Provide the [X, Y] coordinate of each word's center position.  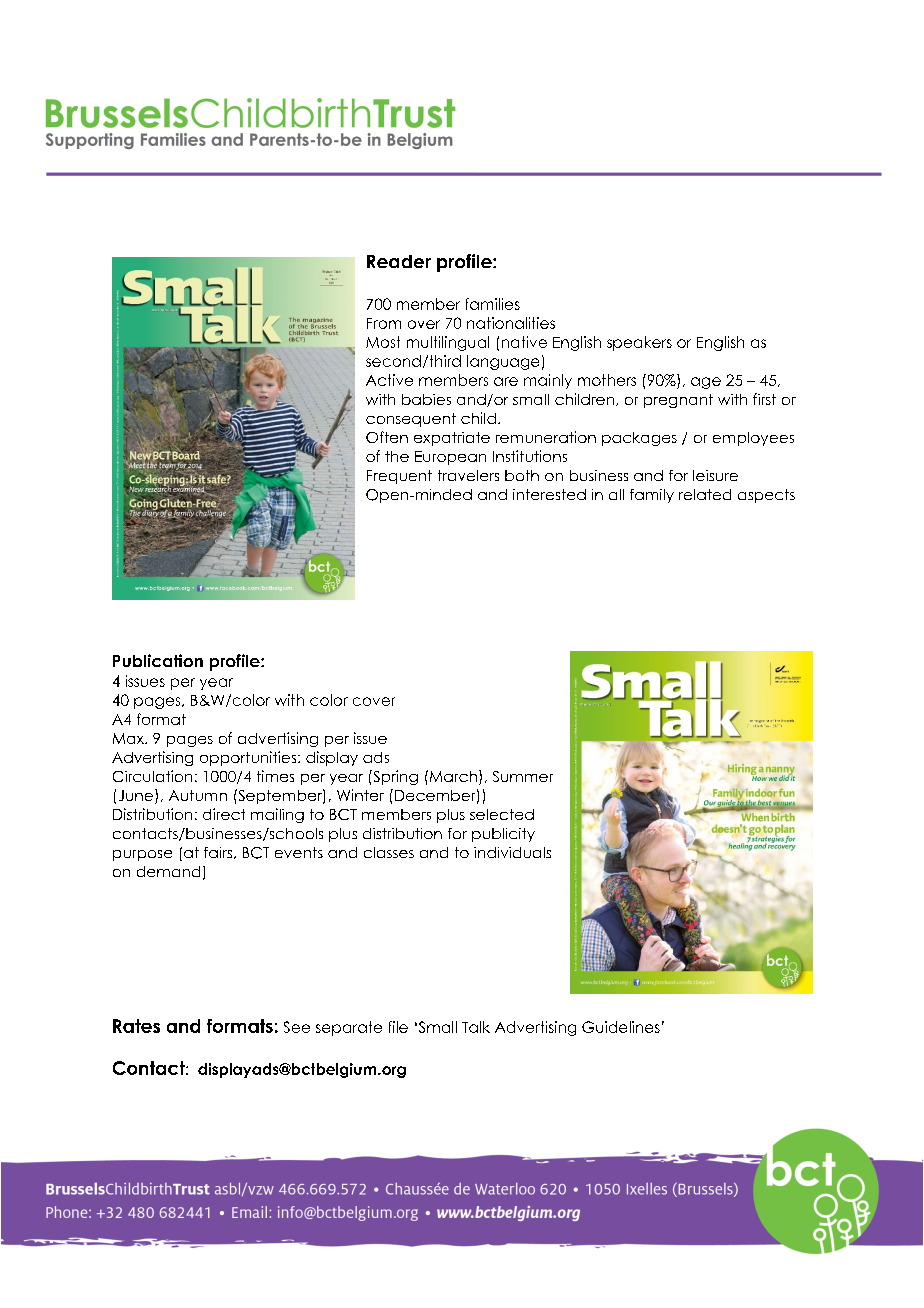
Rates [136, 1026]
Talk [476, 1027]
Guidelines [621, 1027]
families [493, 304]
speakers [639, 343]
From [384, 323]
